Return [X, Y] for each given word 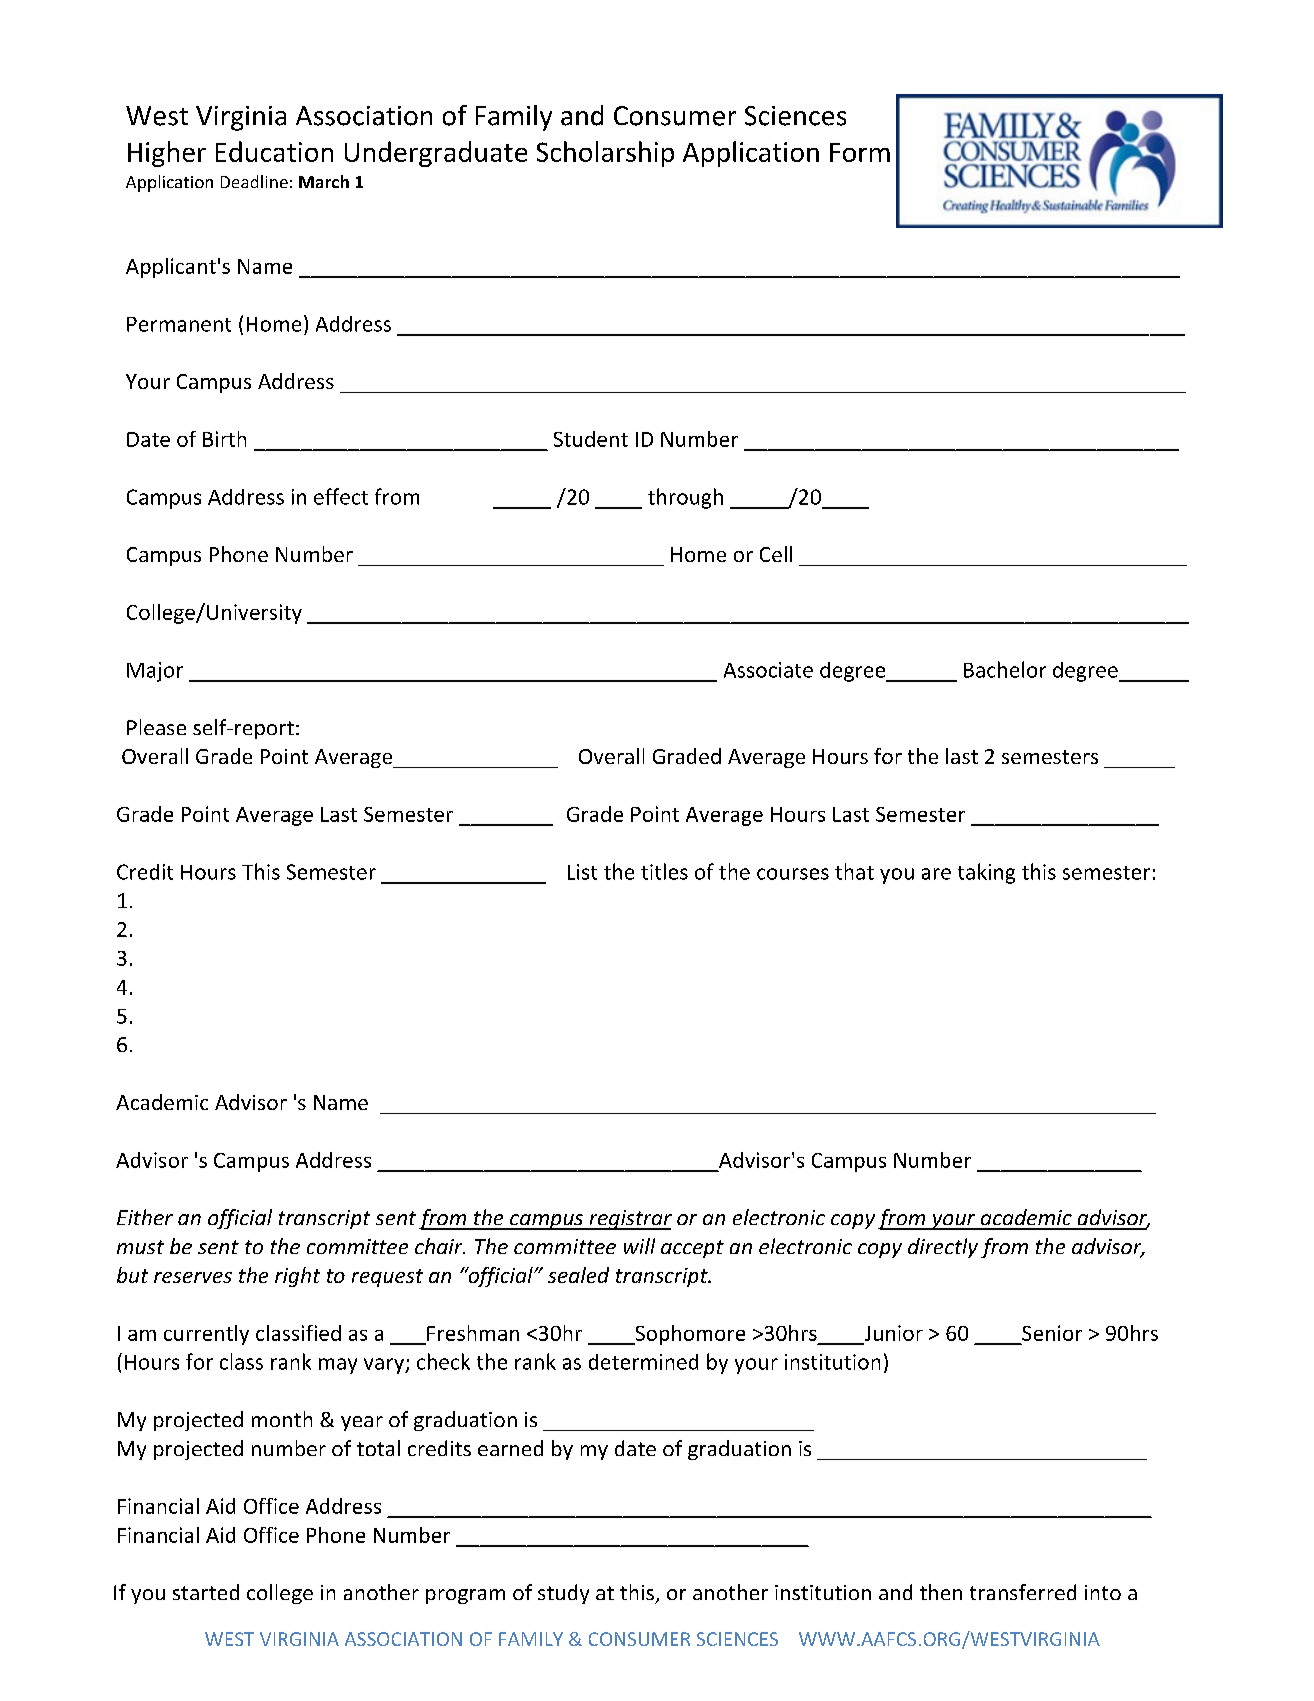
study [563, 1594]
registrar [629, 1220]
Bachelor [1005, 669]
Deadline [254, 181]
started [206, 1592]
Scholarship [605, 154]
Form [860, 152]
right [297, 1277]
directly [943, 1248]
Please [156, 727]
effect [341, 496]
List [582, 872]
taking [986, 873]
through [685, 498]
